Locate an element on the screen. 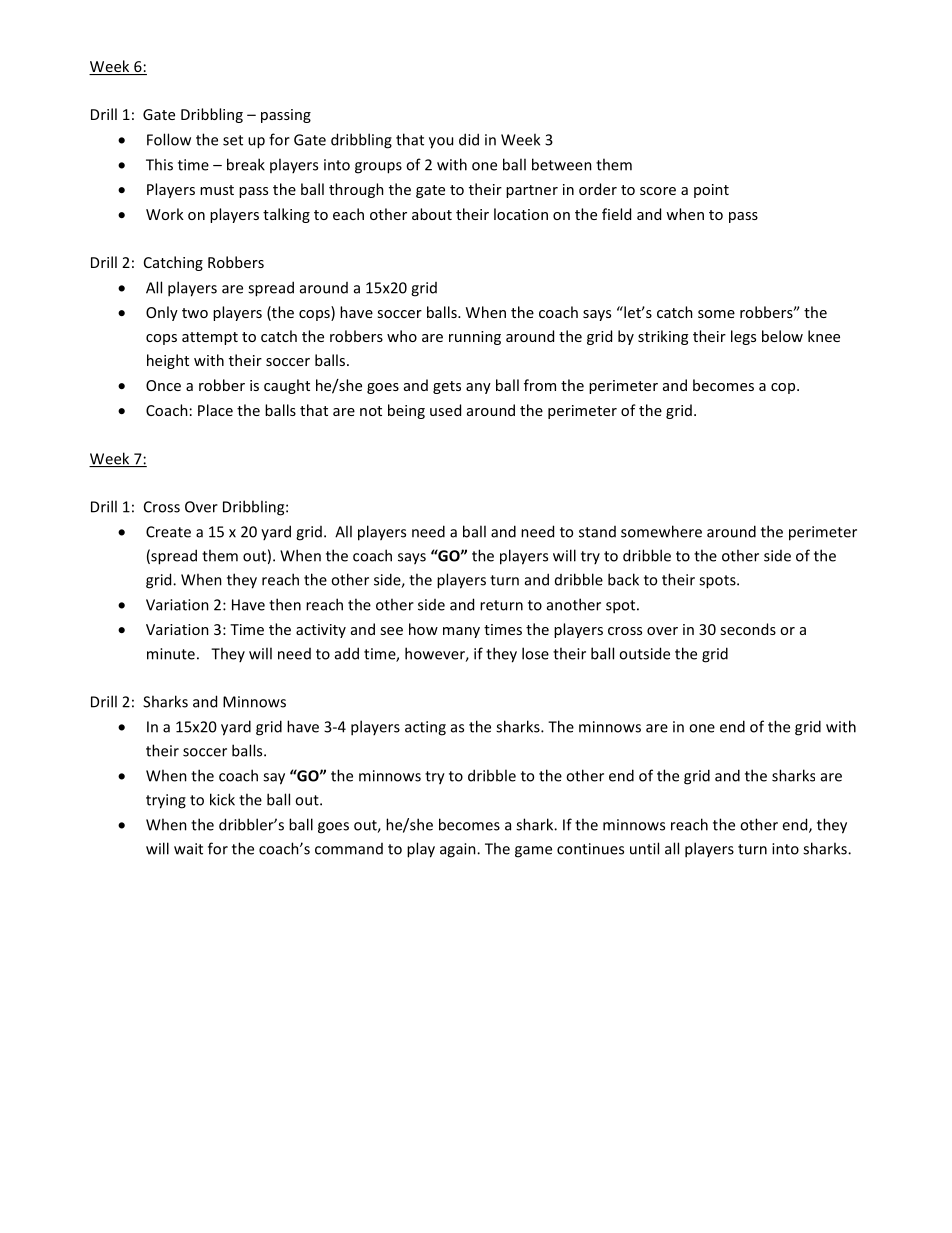  did is located at coordinates (469, 139).
